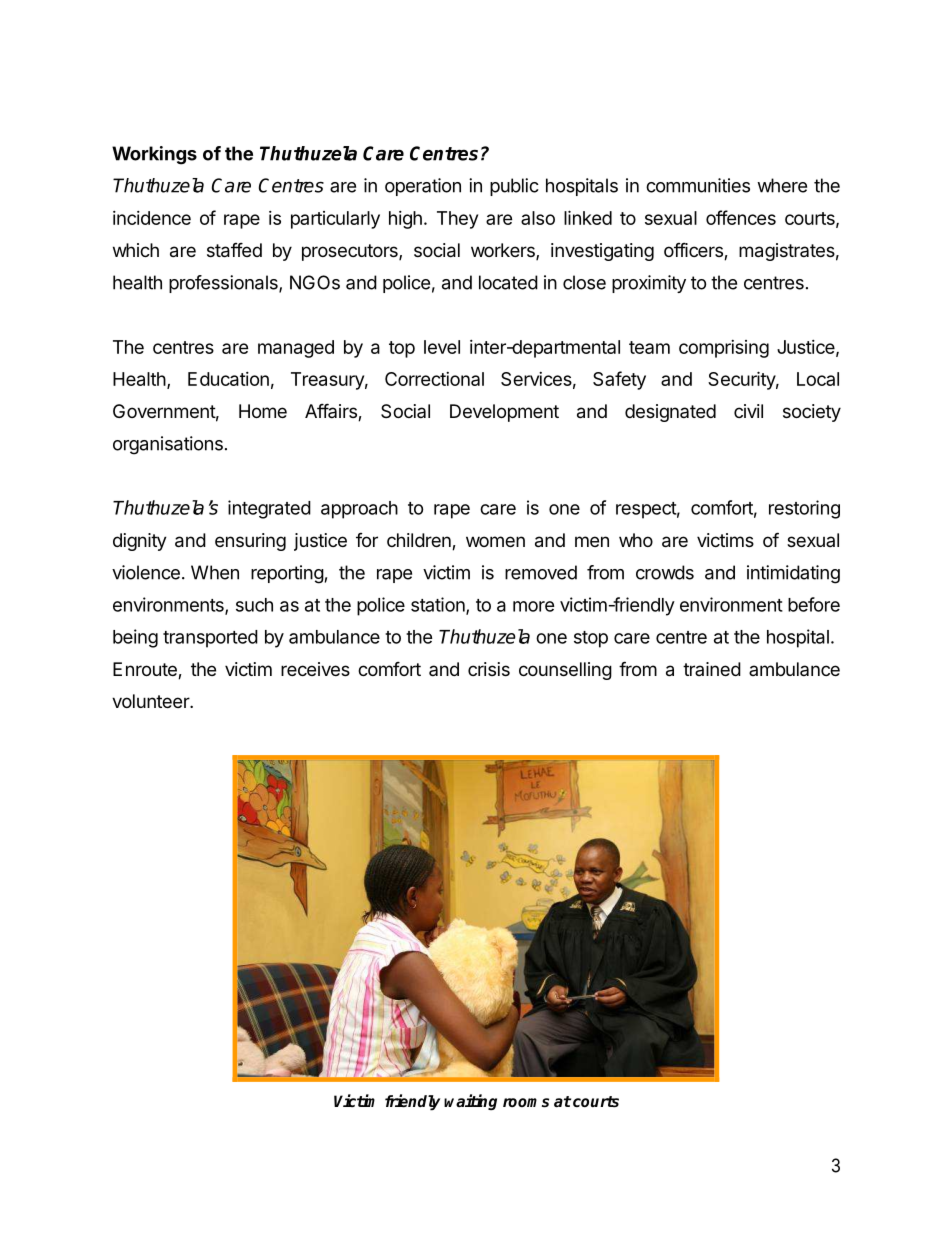 The image size is (952, 1233). Describe the element at coordinates (793, 574) in the page. I see `intimidating` at that location.
